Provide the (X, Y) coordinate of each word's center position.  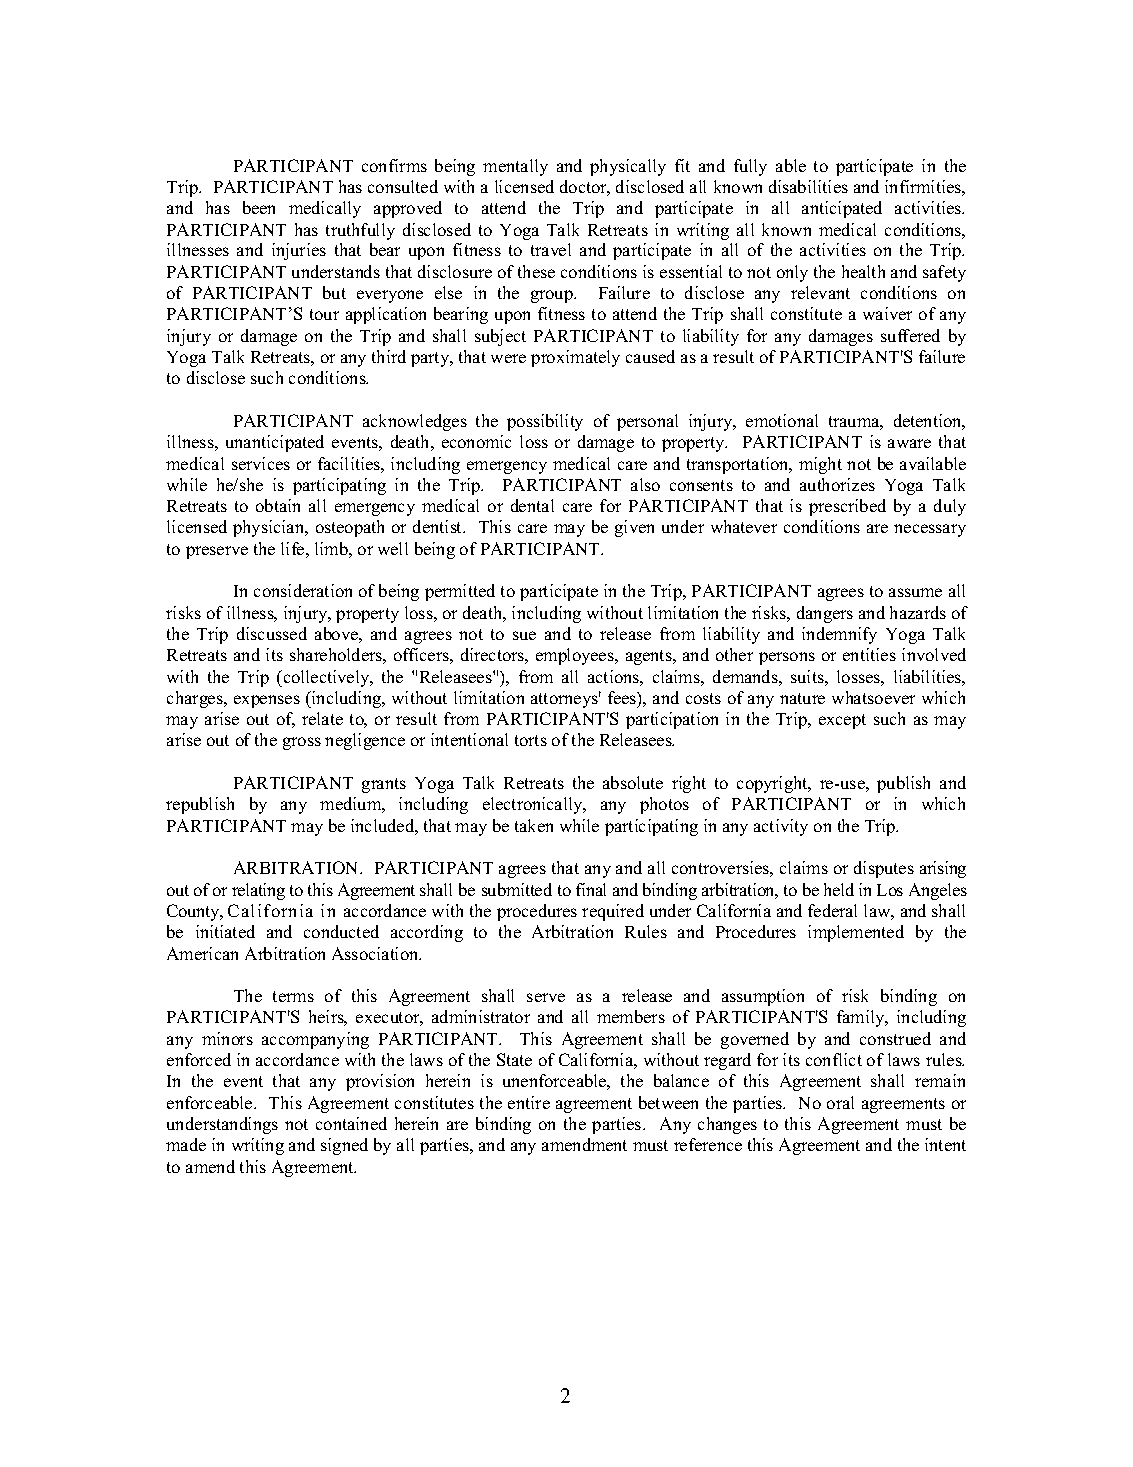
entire (529, 1102)
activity (781, 827)
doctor (585, 188)
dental (532, 505)
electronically (534, 805)
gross (302, 743)
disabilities (808, 186)
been (259, 207)
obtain (278, 505)
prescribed (847, 507)
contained (351, 1123)
